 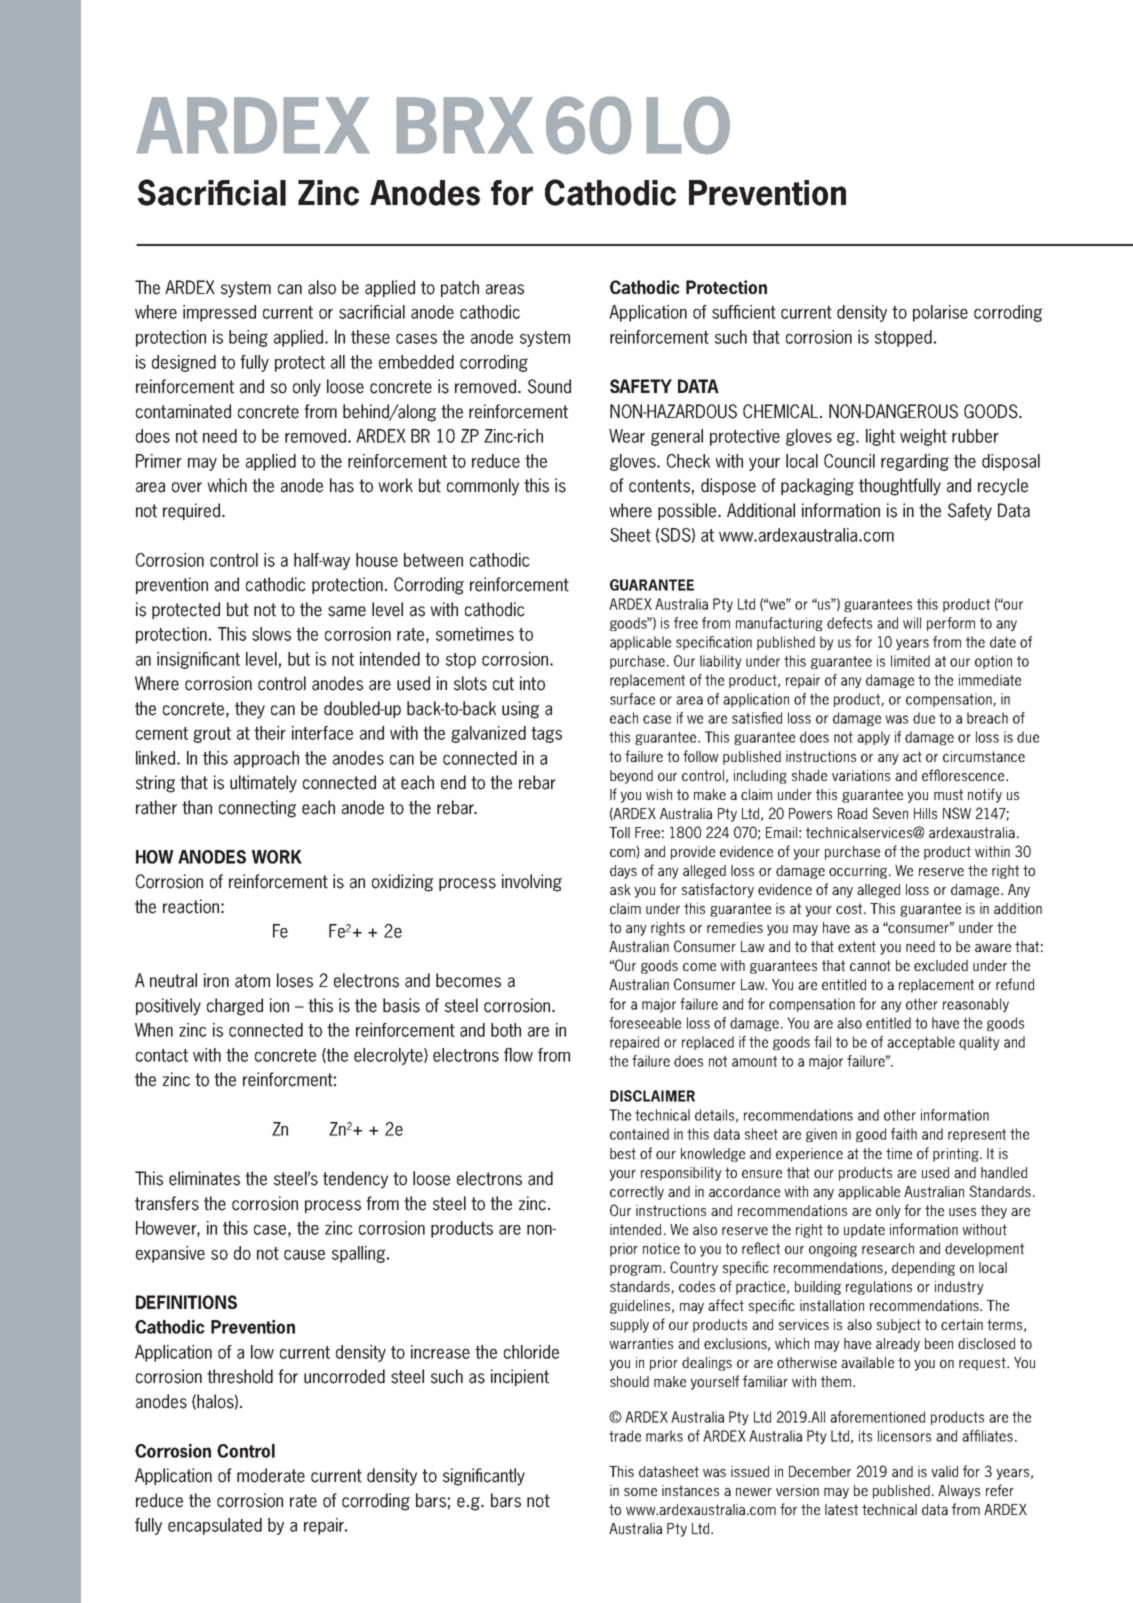 What do you see at coordinates (549, 386) in the document?
I see `Sound` at bounding box center [549, 386].
